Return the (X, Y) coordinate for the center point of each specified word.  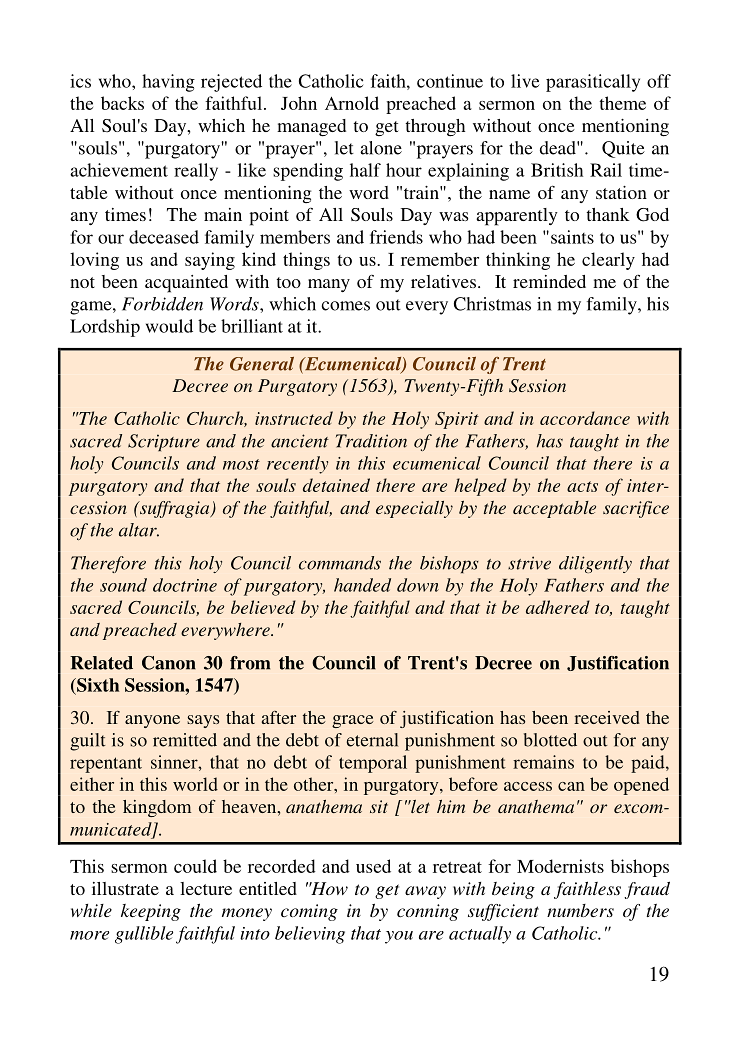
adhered (558, 607)
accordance (585, 418)
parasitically (593, 83)
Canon (169, 663)
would (169, 326)
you (399, 937)
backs (122, 103)
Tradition (371, 441)
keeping (151, 912)
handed (362, 585)
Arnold (352, 103)
